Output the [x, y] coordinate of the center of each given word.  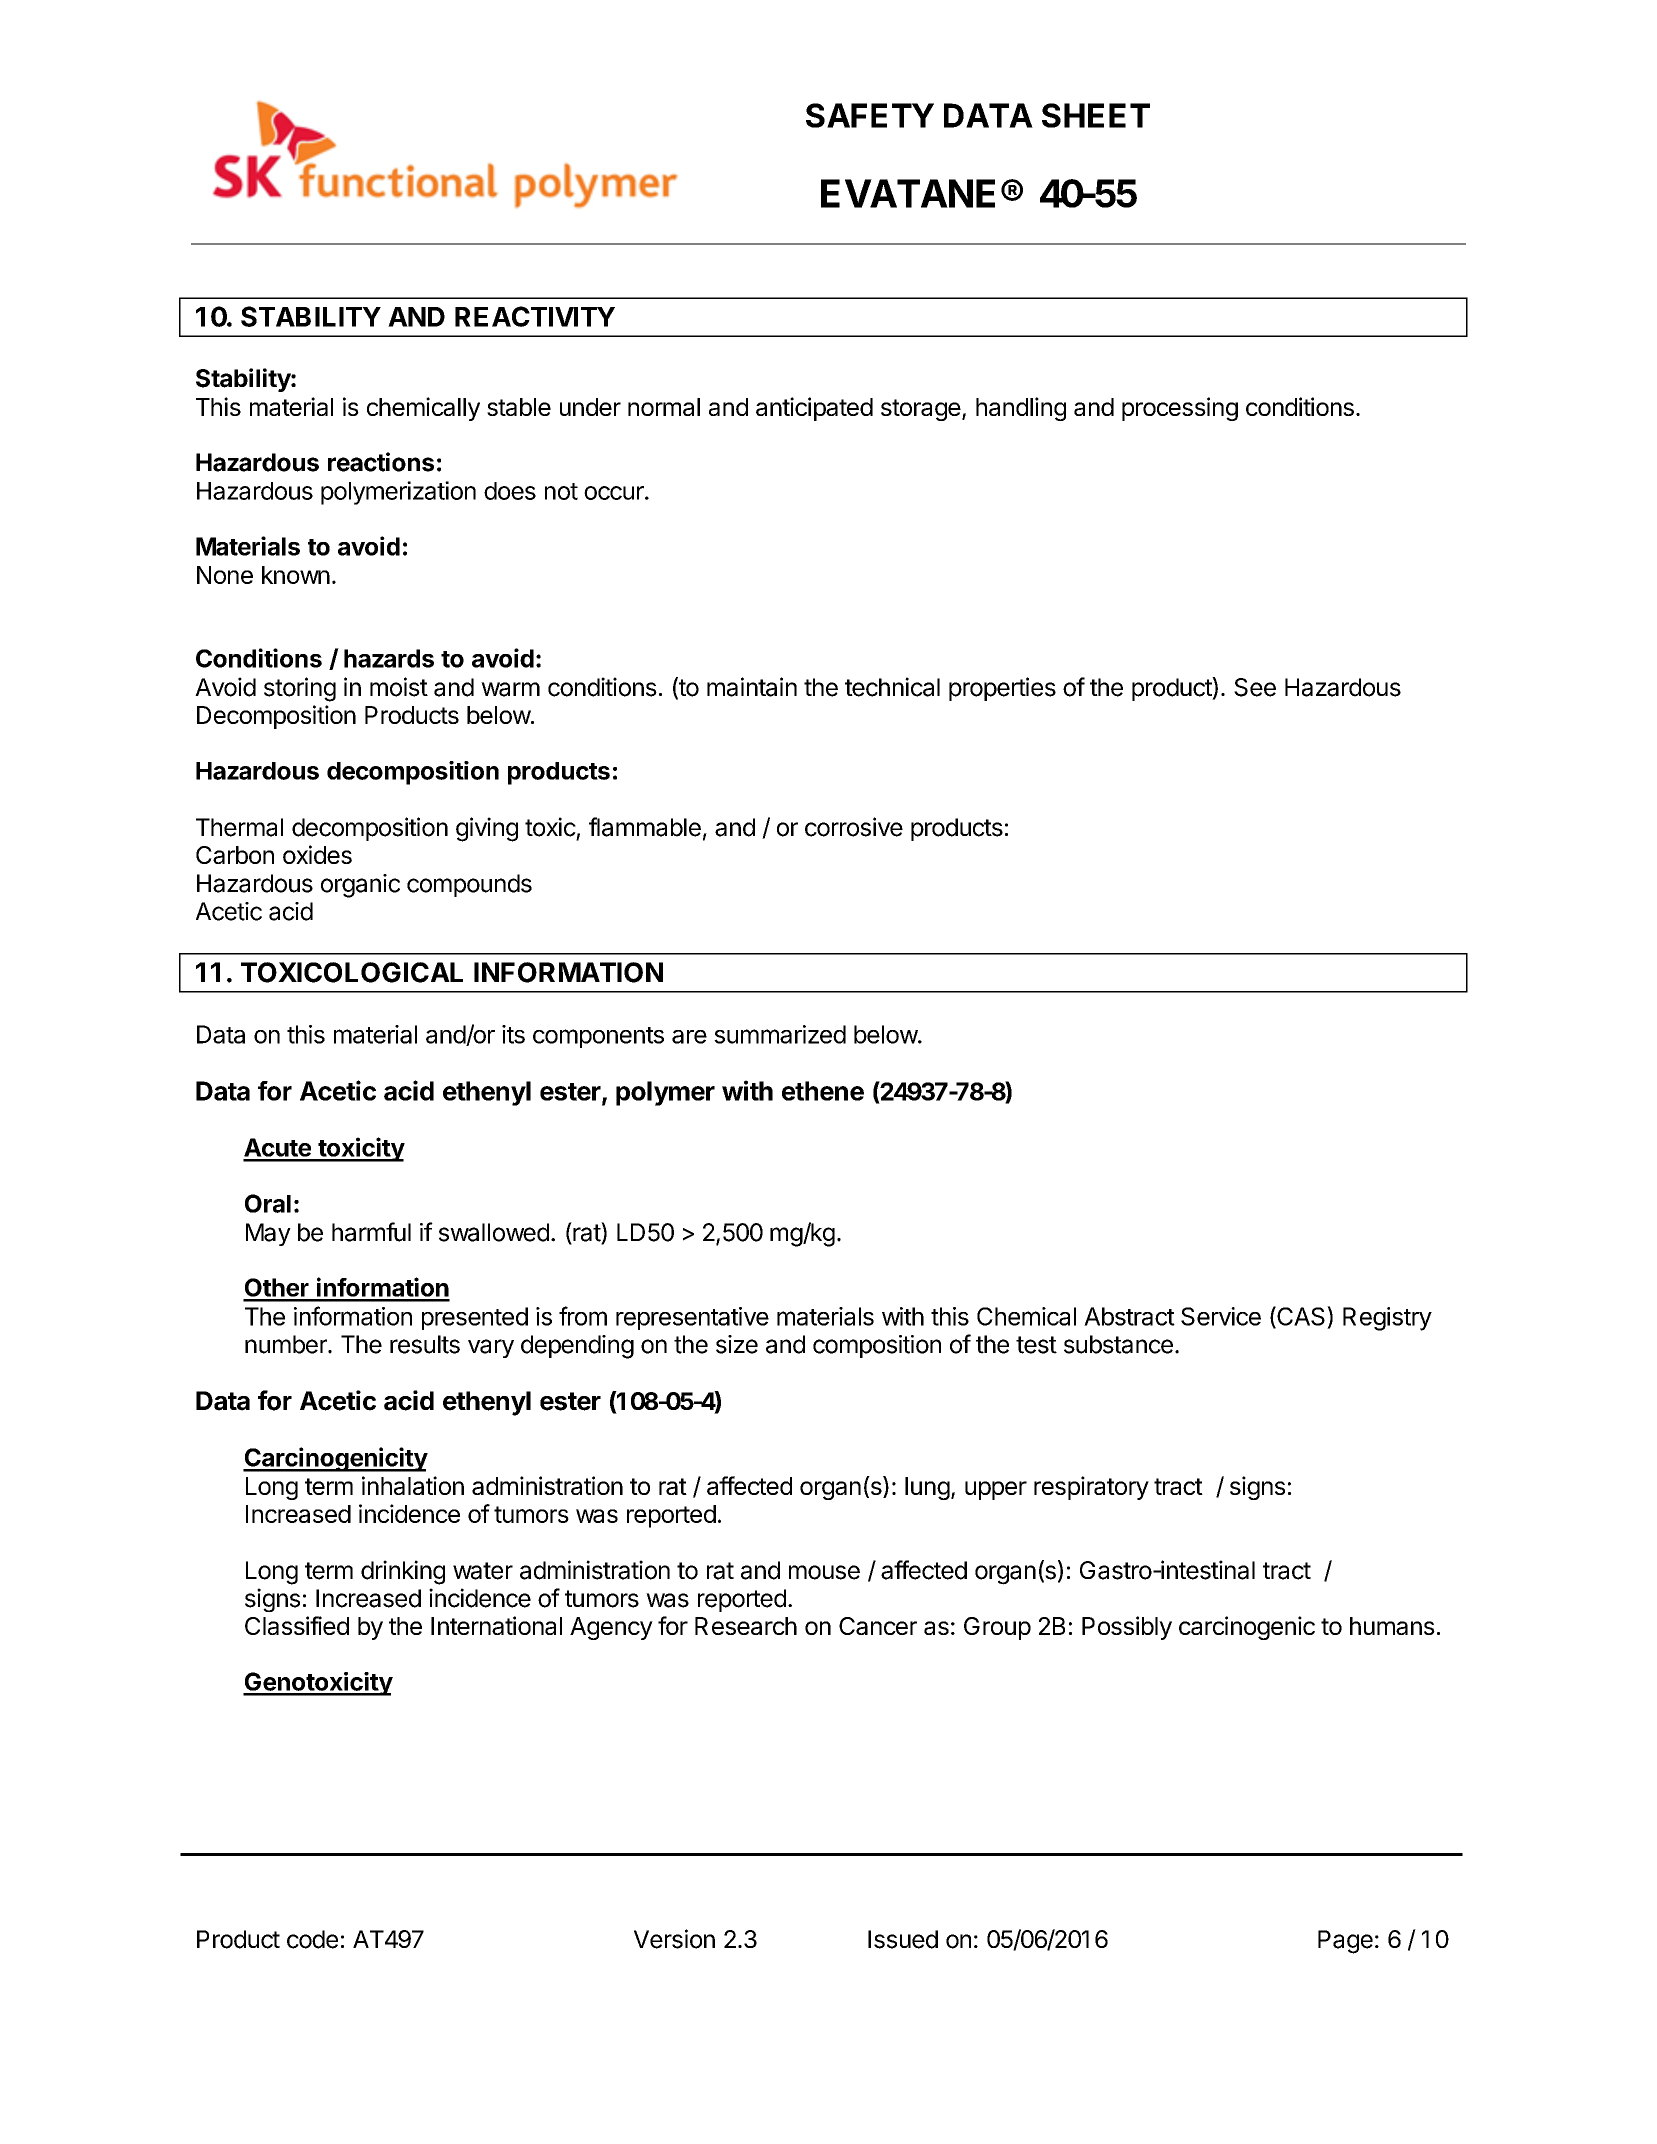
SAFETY [870, 115]
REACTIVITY [535, 316]
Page [1345, 1942]
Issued [903, 1939]
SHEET [1096, 115]
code [312, 1939]
